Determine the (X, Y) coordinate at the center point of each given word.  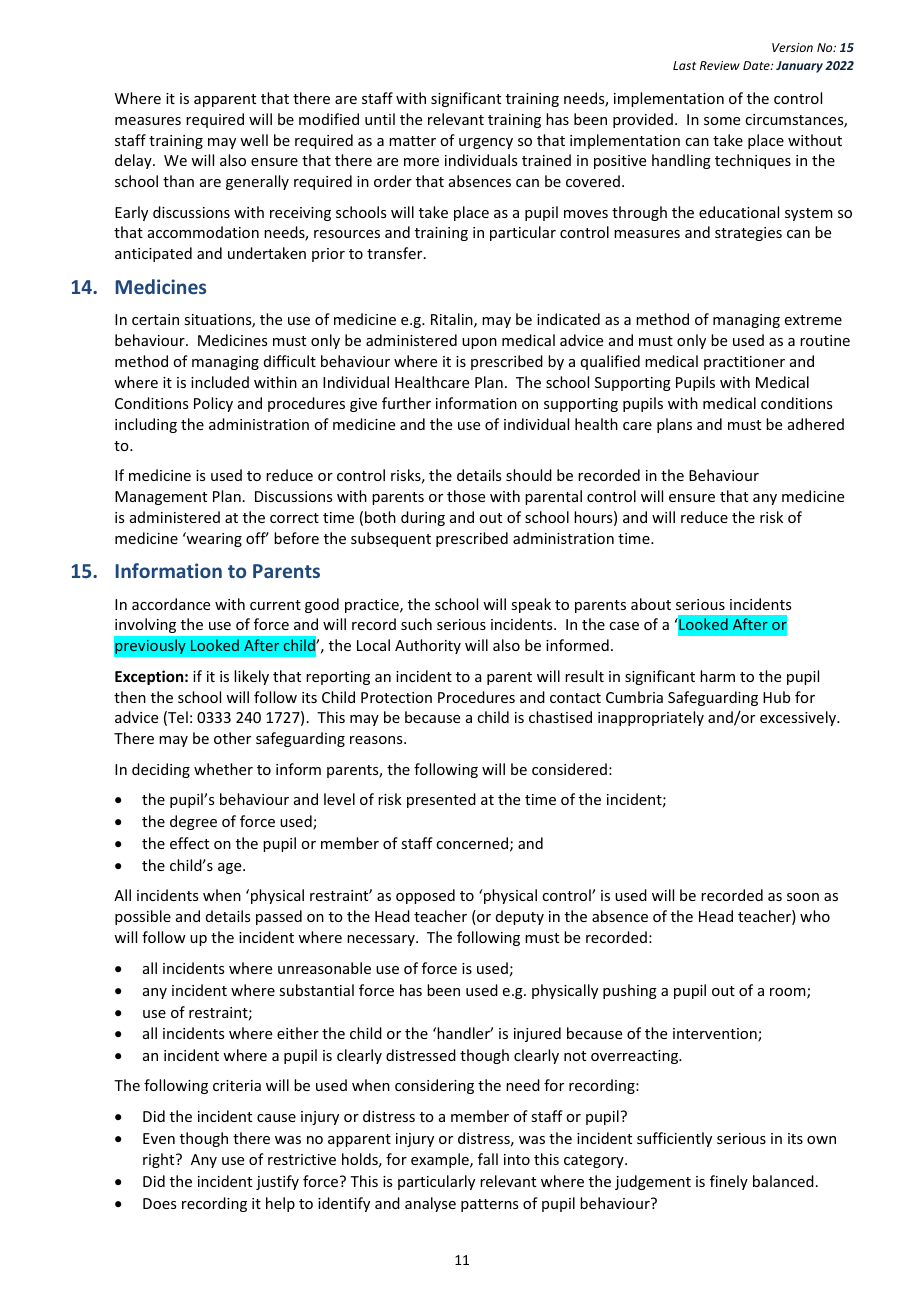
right (160, 1160)
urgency (486, 143)
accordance (171, 604)
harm (717, 676)
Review (720, 65)
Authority (428, 646)
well (254, 140)
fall (488, 1159)
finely (729, 1182)
